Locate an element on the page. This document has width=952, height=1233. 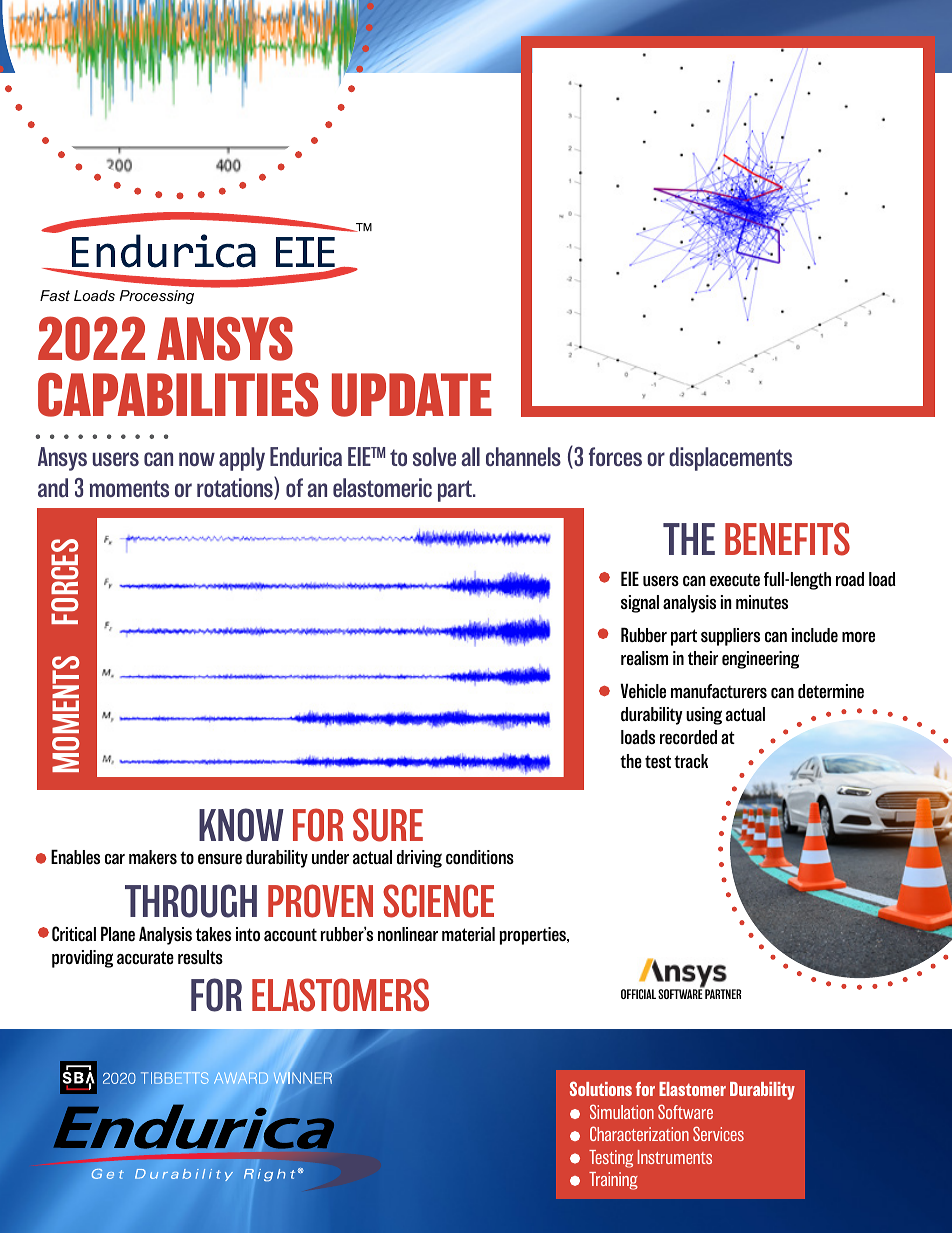
Processing is located at coordinates (156, 297).
